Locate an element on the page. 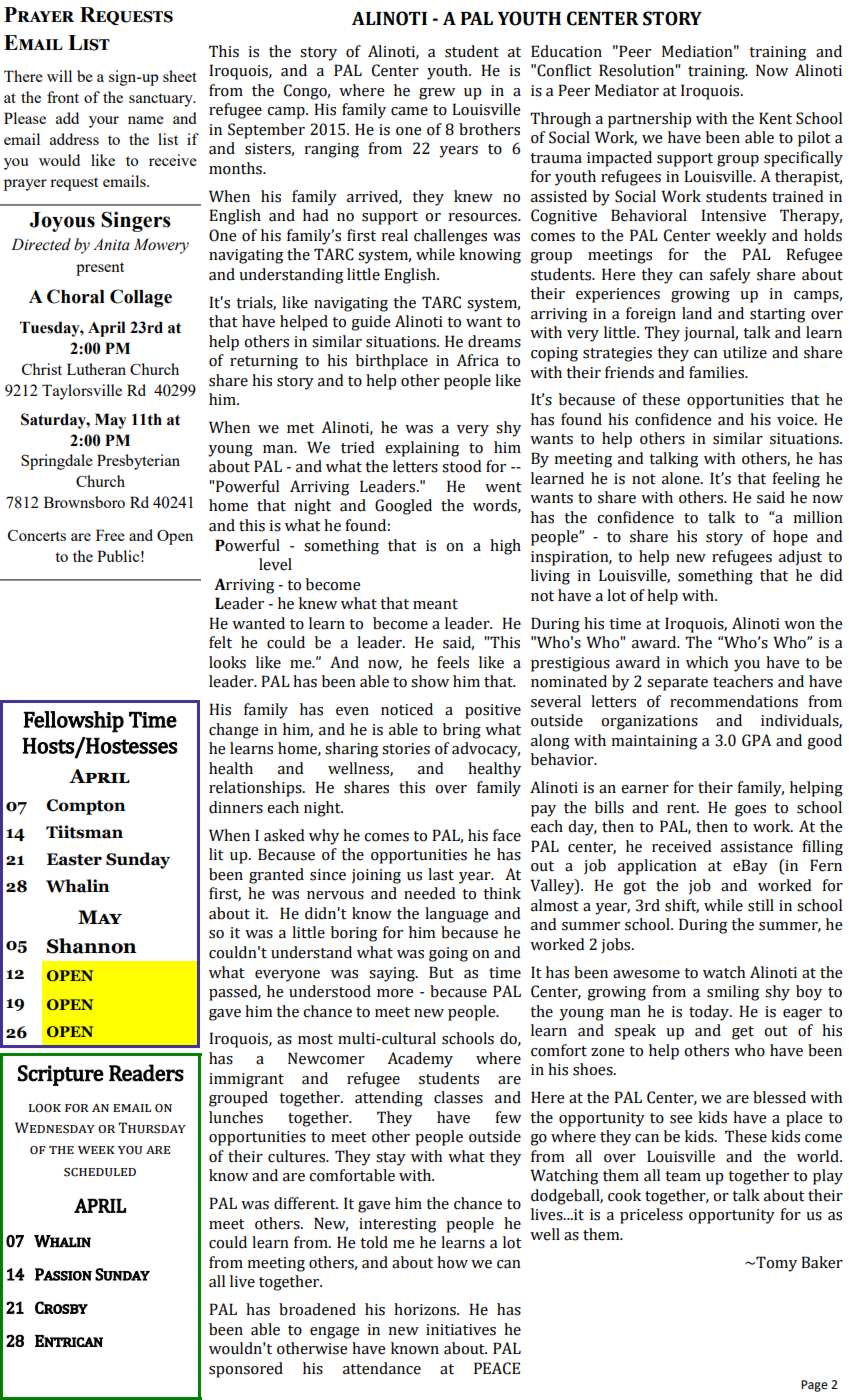 The width and height of the document is (849, 1400). recommendations is located at coordinates (734, 701).
